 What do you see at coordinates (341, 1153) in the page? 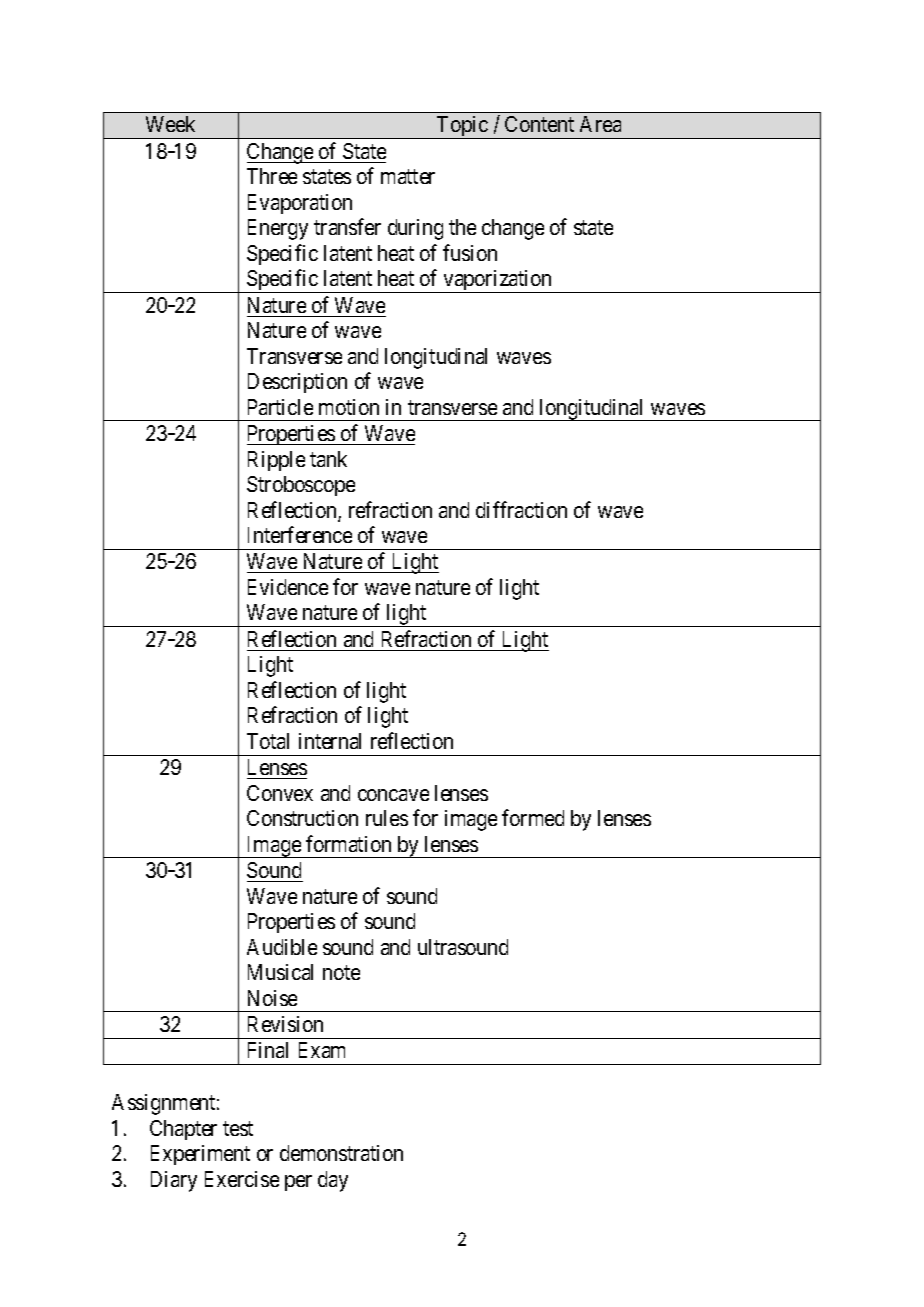
I see `demonstration` at bounding box center [341, 1153].
